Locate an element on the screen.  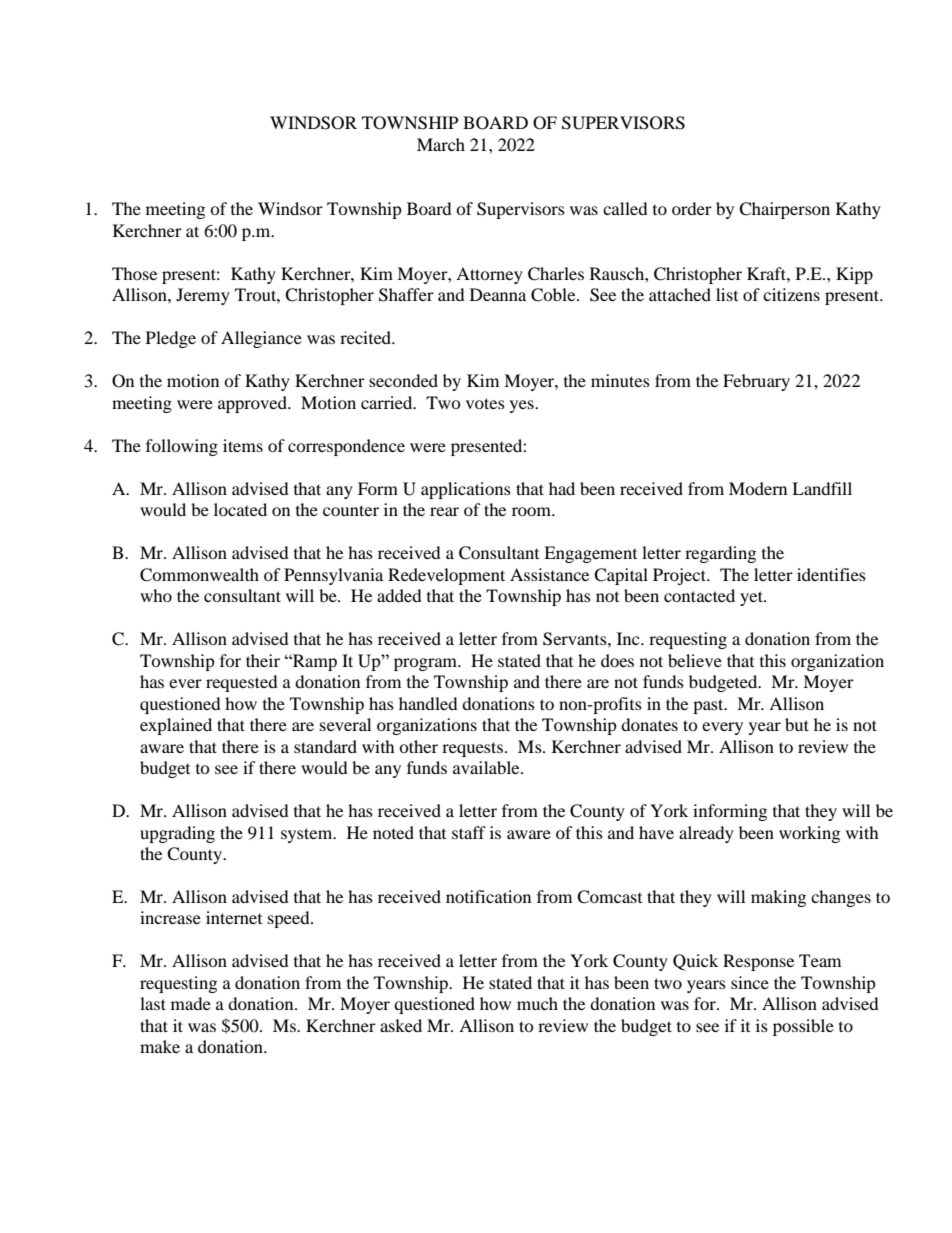
yet is located at coordinates (752, 598).
